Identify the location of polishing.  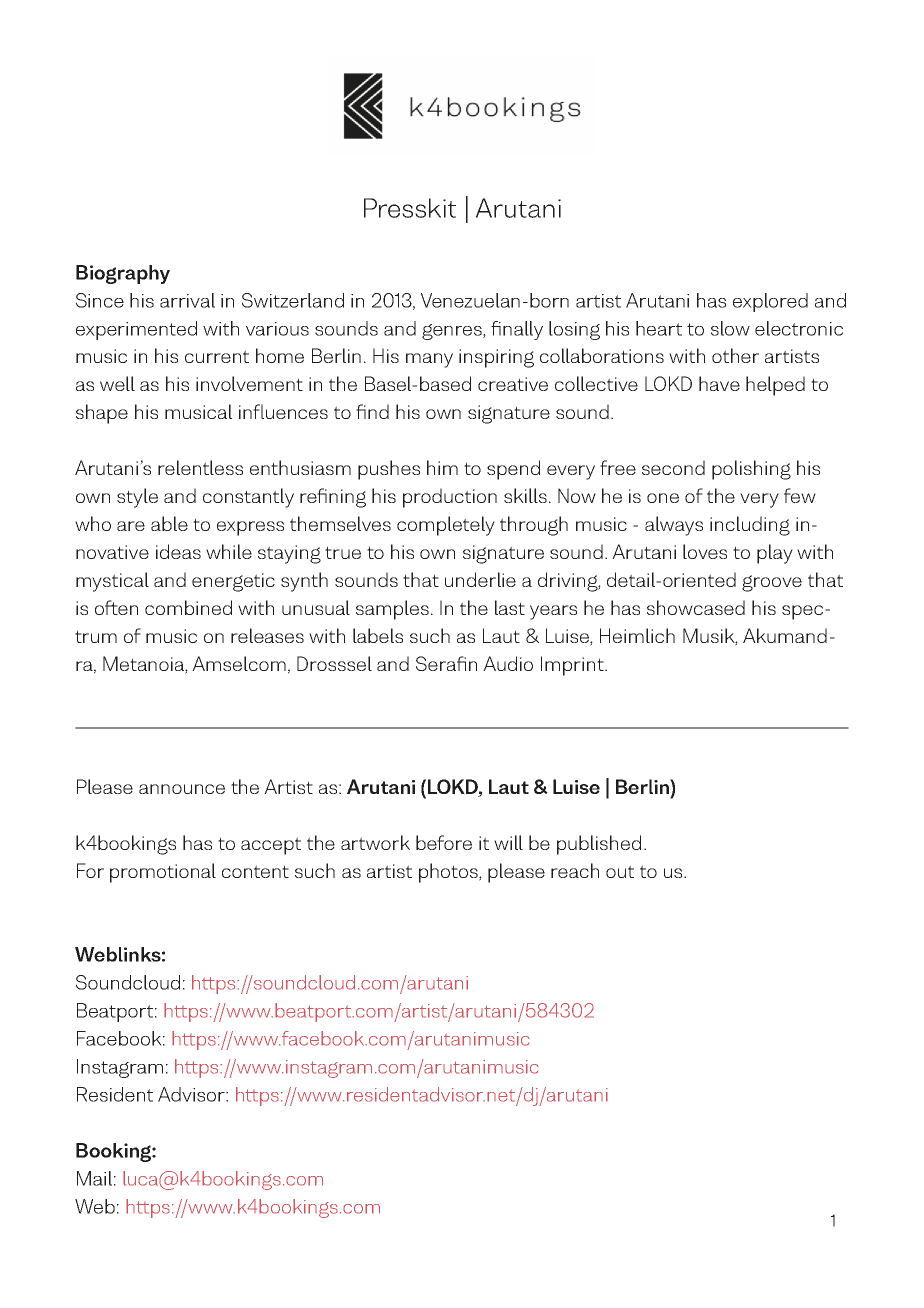
(751, 470).
